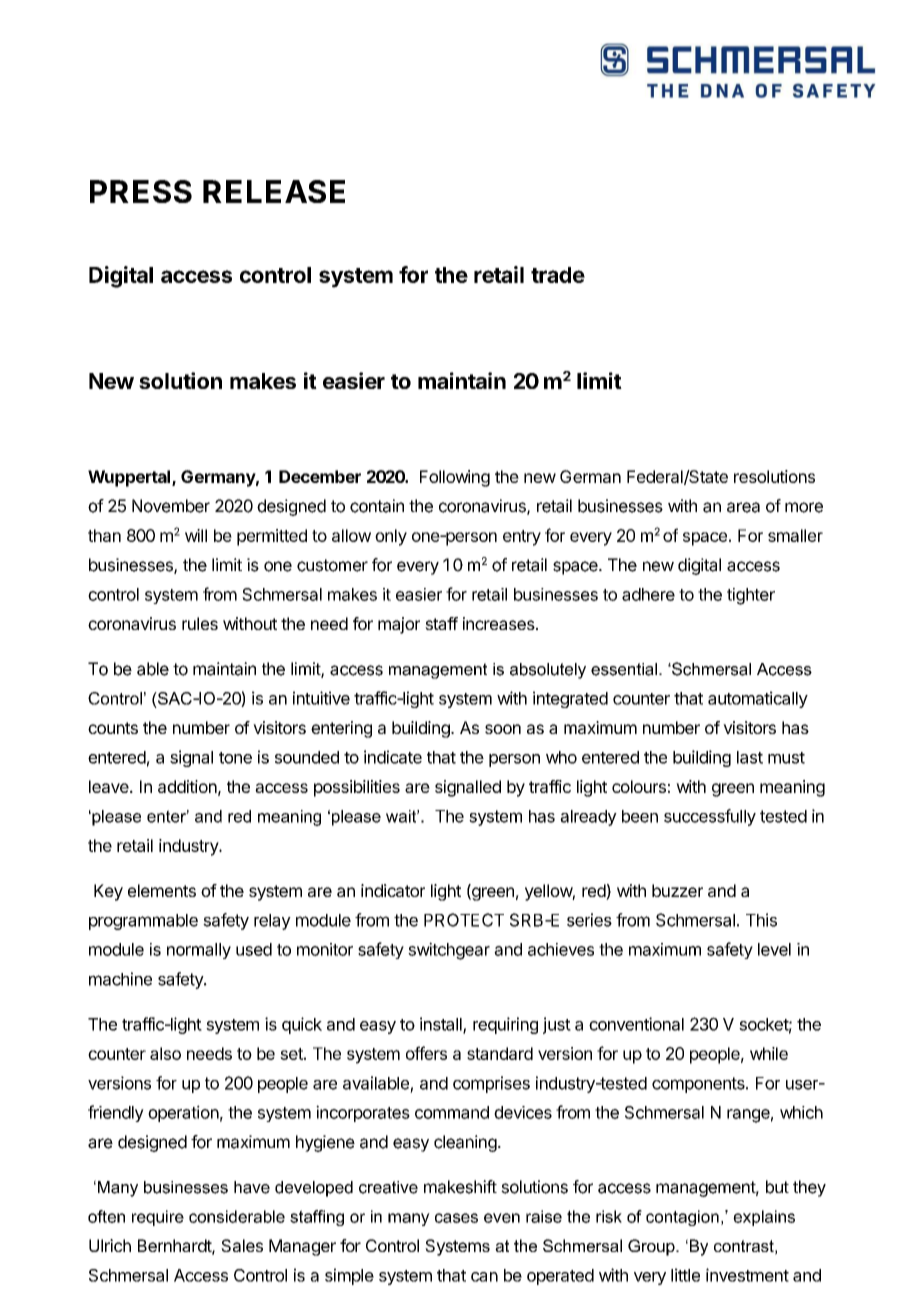  Describe the element at coordinates (558, 275) in the document. I see `trade` at that location.
